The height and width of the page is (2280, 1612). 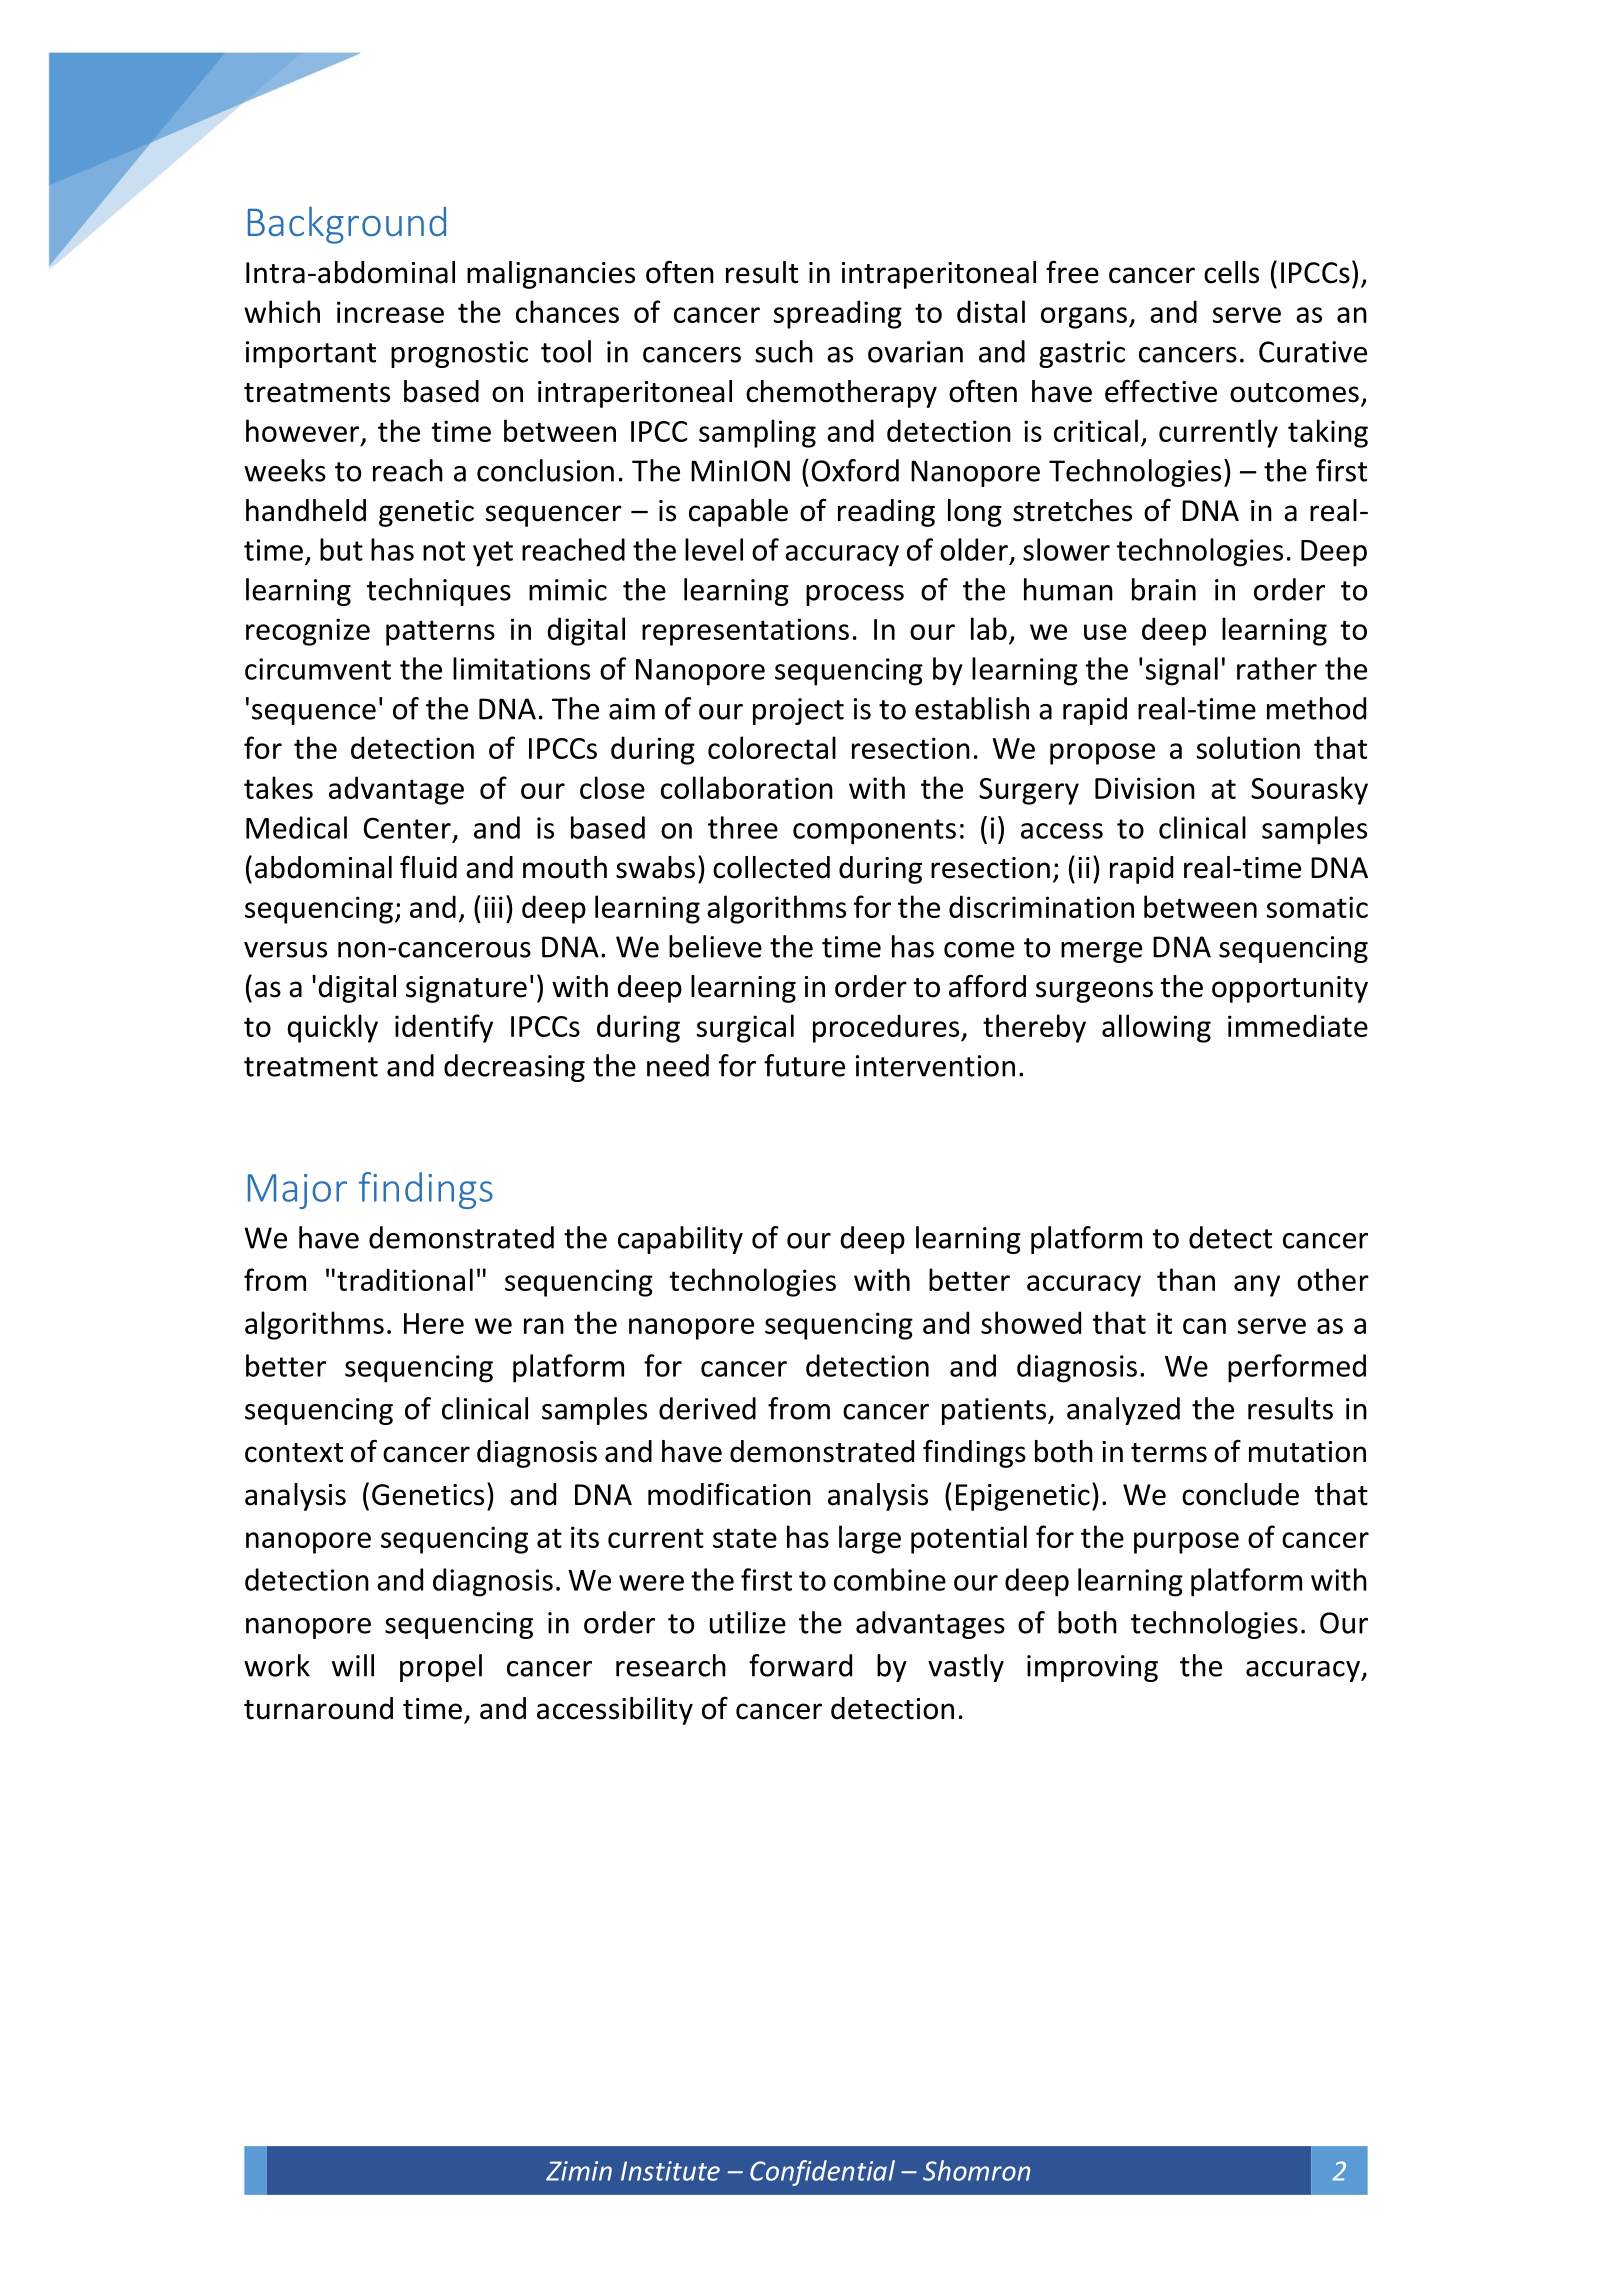 I want to click on such, so click(x=784, y=351).
